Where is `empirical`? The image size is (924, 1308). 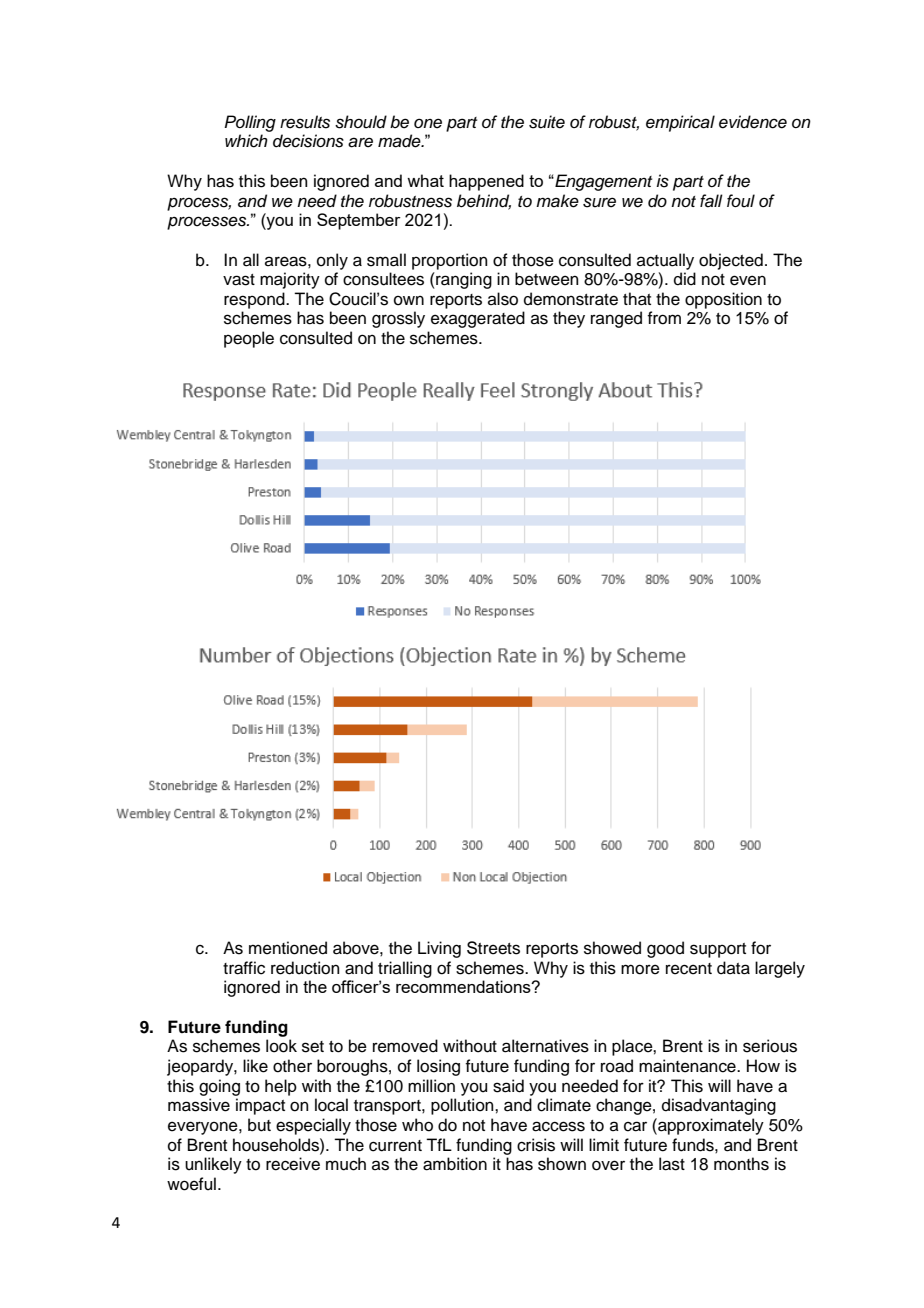
empirical is located at coordinates (680, 123).
